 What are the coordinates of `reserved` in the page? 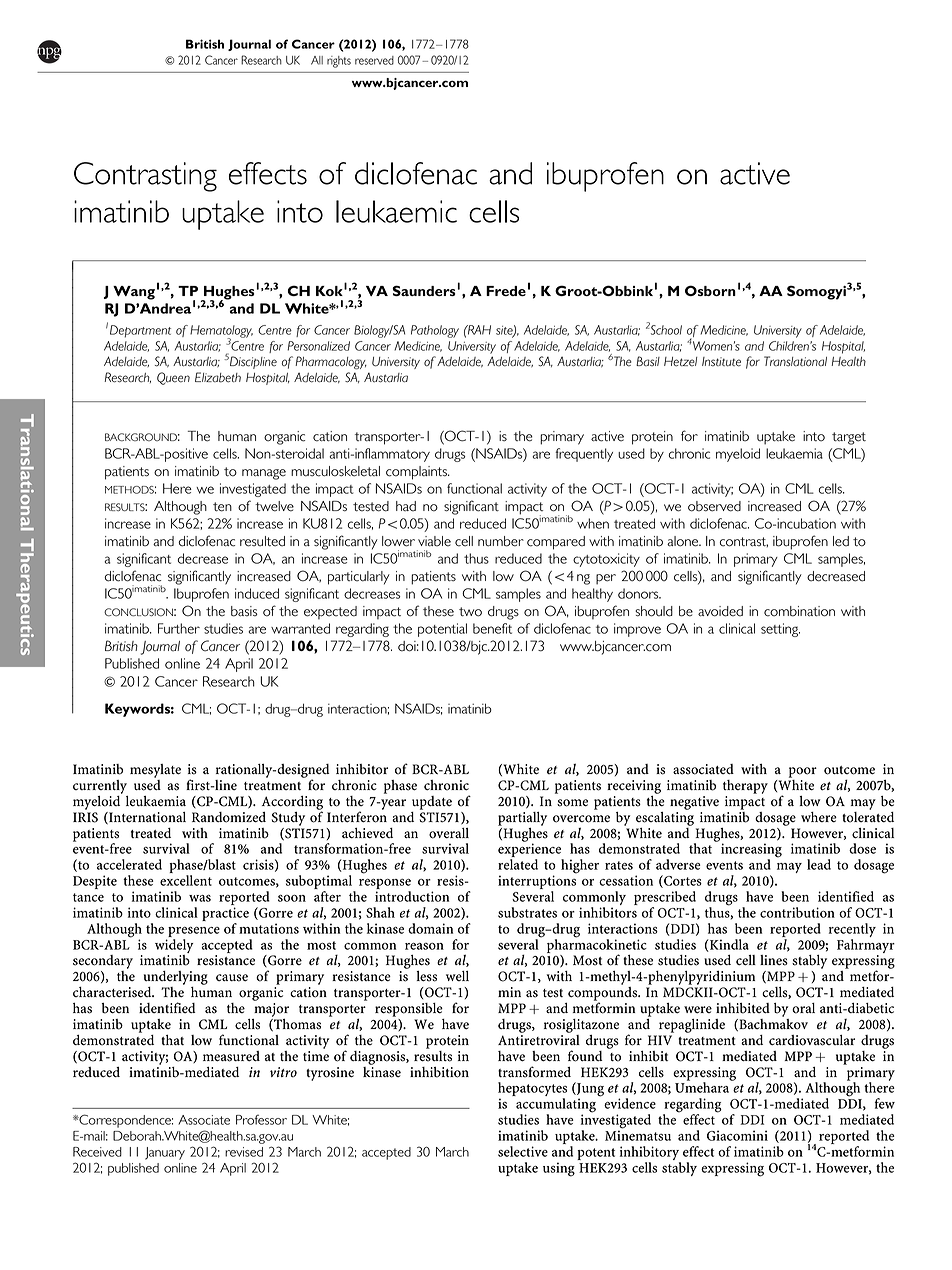 It's located at (374, 60).
